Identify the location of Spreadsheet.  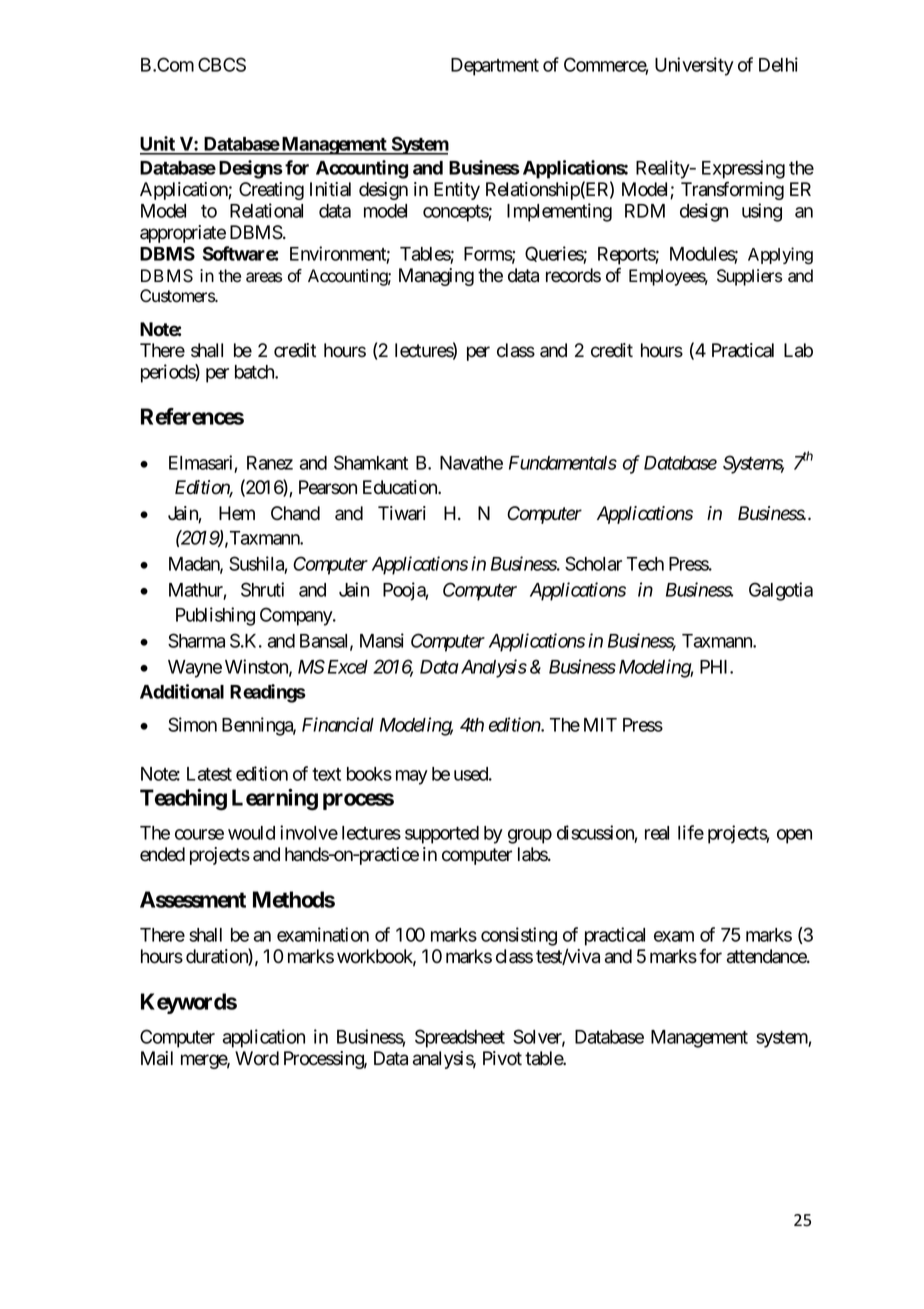
(460, 1038).
